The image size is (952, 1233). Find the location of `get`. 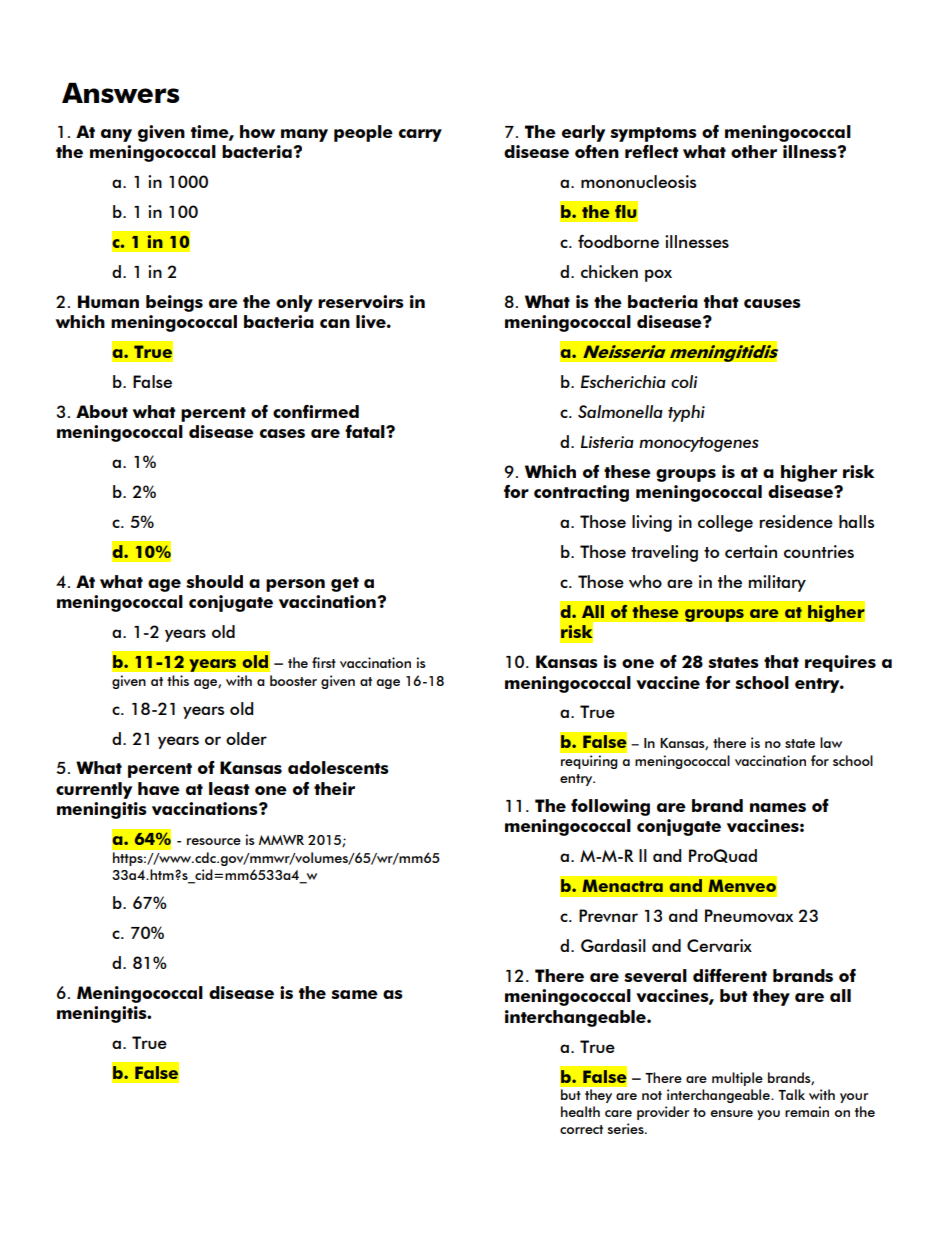

get is located at coordinates (345, 584).
